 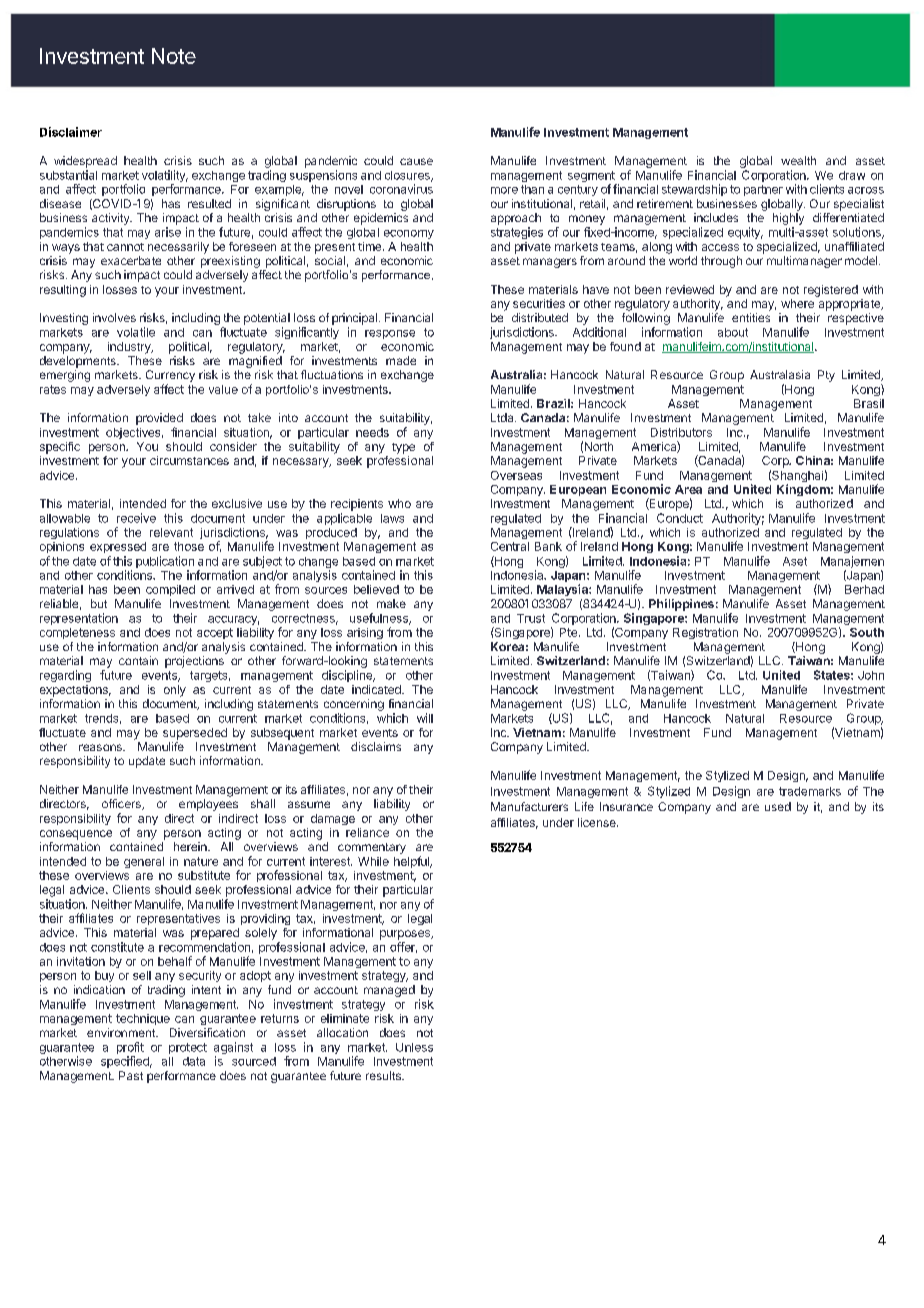 What do you see at coordinates (130, 1048) in the screenshot?
I see `profit` at bounding box center [130, 1048].
